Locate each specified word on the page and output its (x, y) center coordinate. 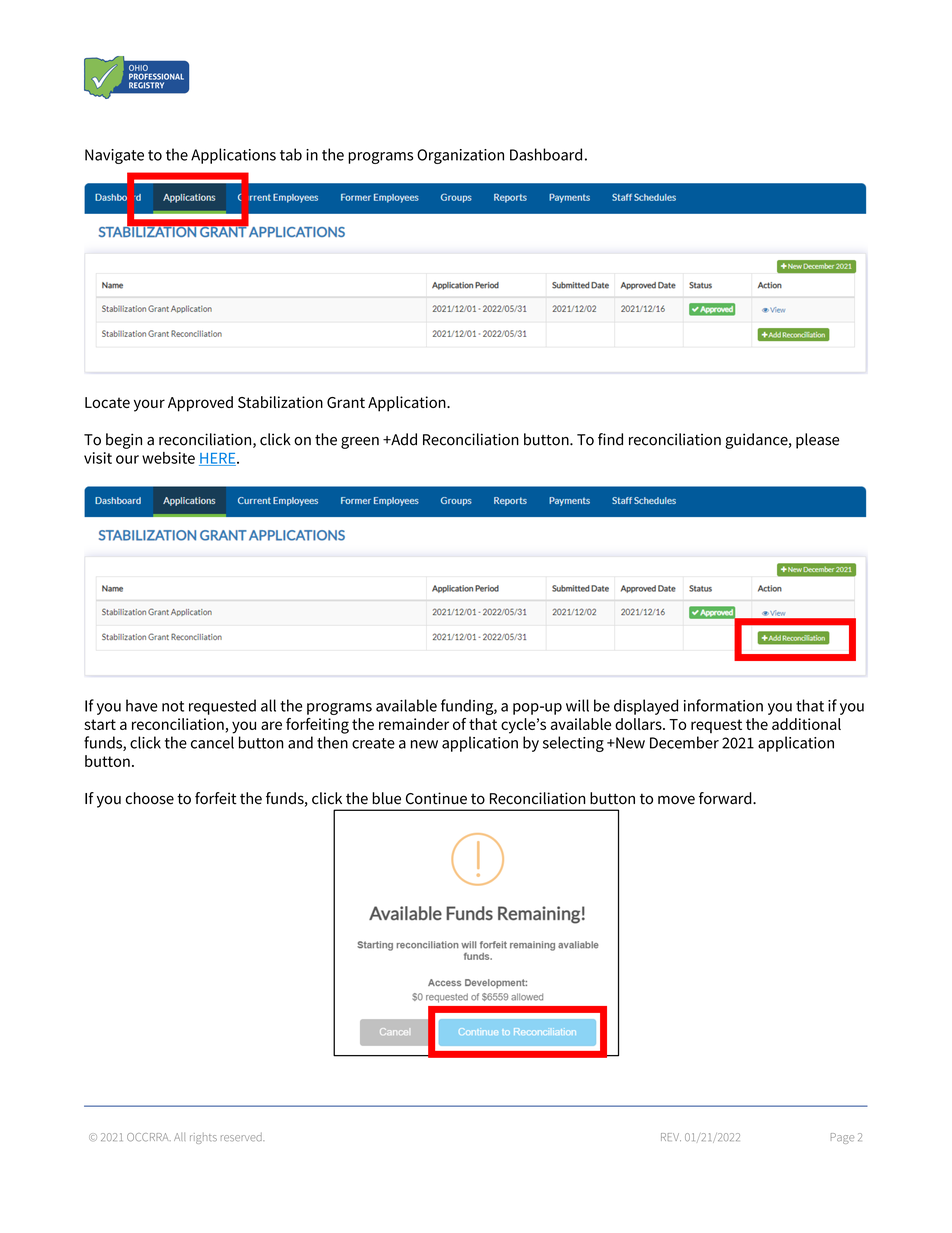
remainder (414, 724)
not (173, 706)
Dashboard (546, 154)
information (723, 705)
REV (671, 1137)
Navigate (114, 156)
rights (203, 1138)
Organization (460, 156)
